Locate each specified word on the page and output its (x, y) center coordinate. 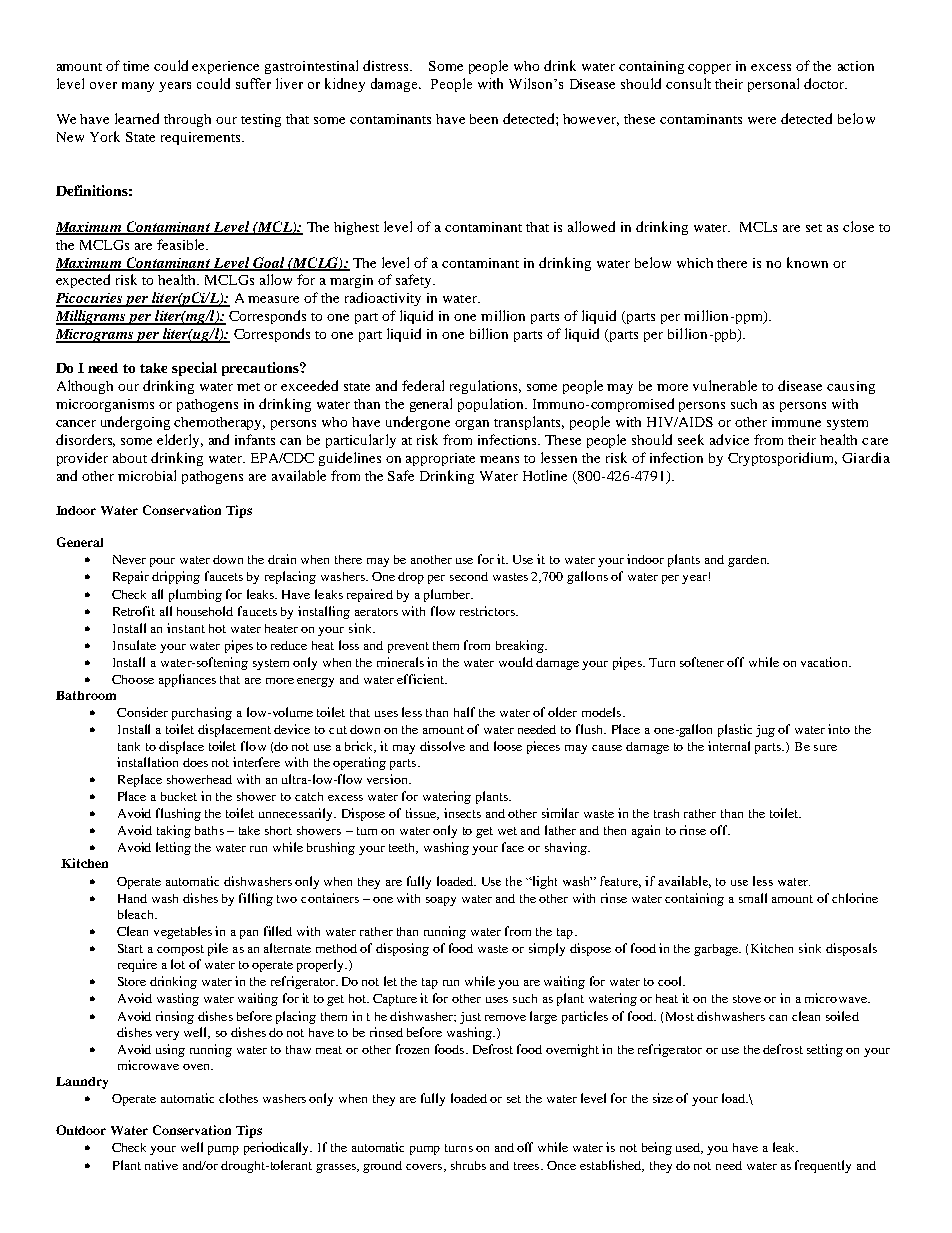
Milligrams (92, 317)
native (161, 1165)
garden (748, 561)
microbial (147, 475)
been (484, 119)
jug (765, 731)
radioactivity (383, 299)
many (138, 87)
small (753, 898)
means (499, 459)
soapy (441, 901)
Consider (142, 712)
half (464, 712)
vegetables (183, 932)
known (807, 262)
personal (773, 85)
